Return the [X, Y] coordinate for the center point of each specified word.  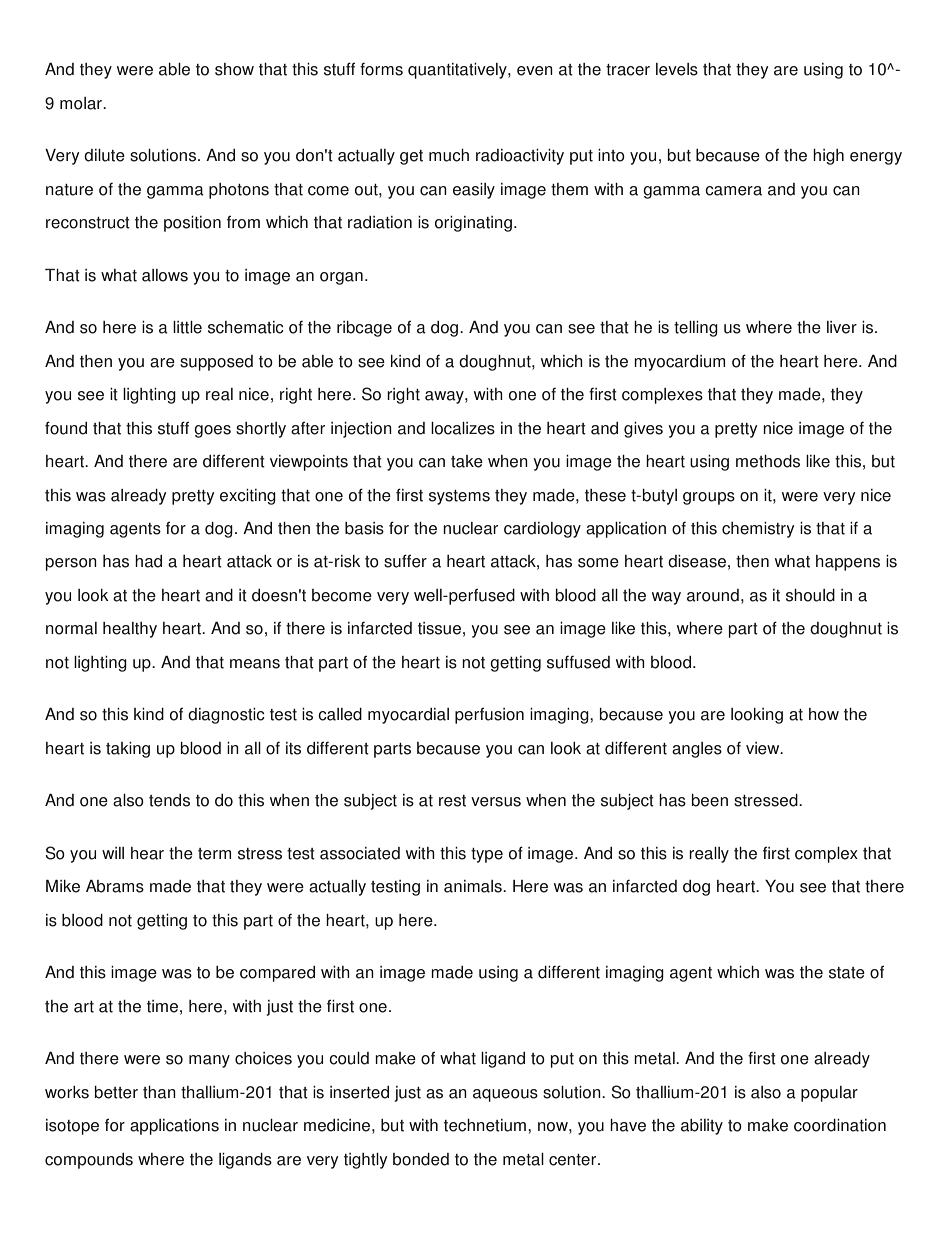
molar [82, 103]
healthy [130, 630]
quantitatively [458, 71]
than [159, 1092]
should [810, 595]
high [828, 157]
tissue [439, 628]
